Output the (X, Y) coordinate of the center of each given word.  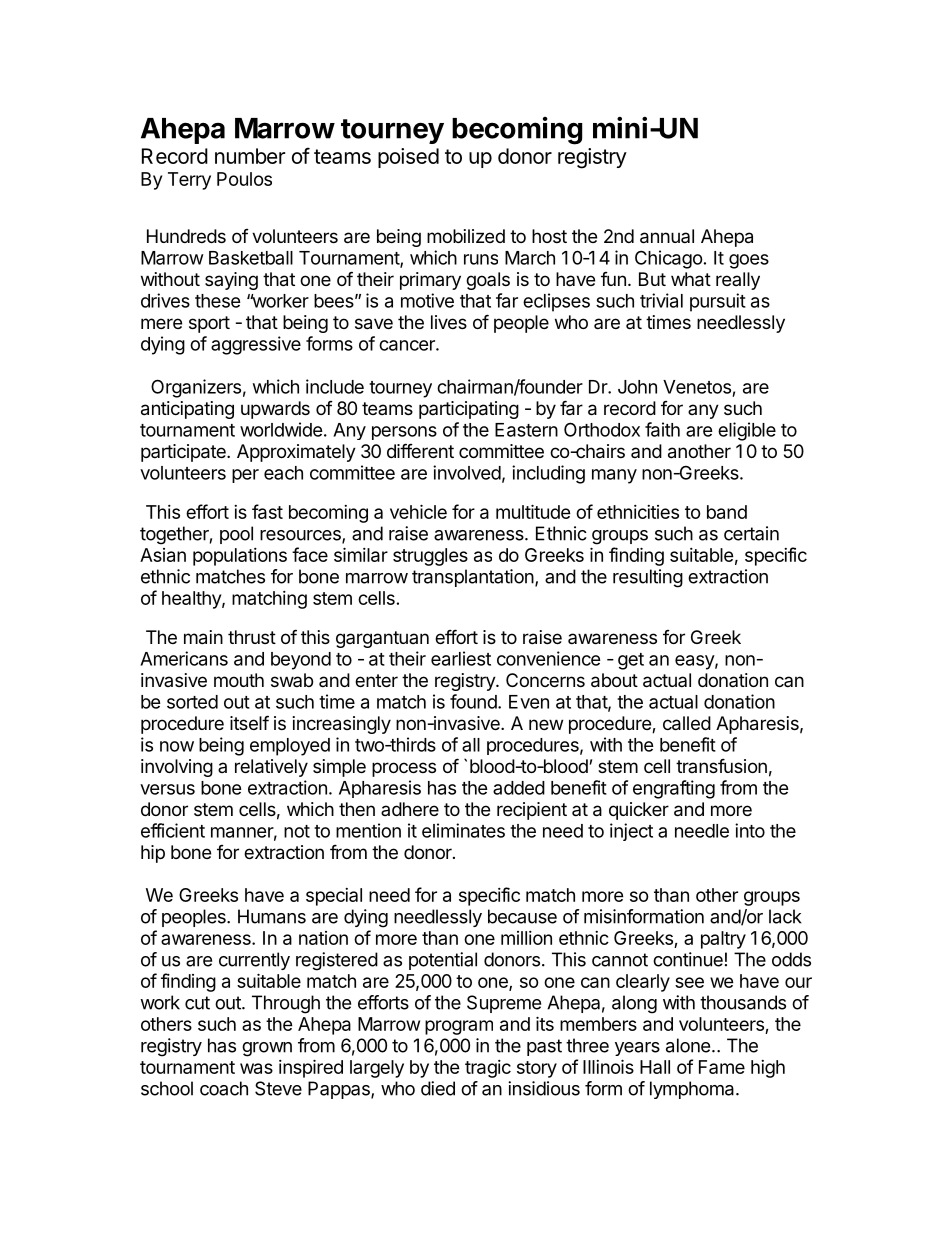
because (522, 916)
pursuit (718, 302)
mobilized (466, 236)
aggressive (256, 345)
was (256, 1068)
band (727, 512)
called (687, 723)
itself (249, 722)
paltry (723, 940)
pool (236, 535)
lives (449, 322)
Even (529, 702)
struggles (430, 557)
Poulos (244, 179)
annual (667, 236)
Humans (272, 916)
